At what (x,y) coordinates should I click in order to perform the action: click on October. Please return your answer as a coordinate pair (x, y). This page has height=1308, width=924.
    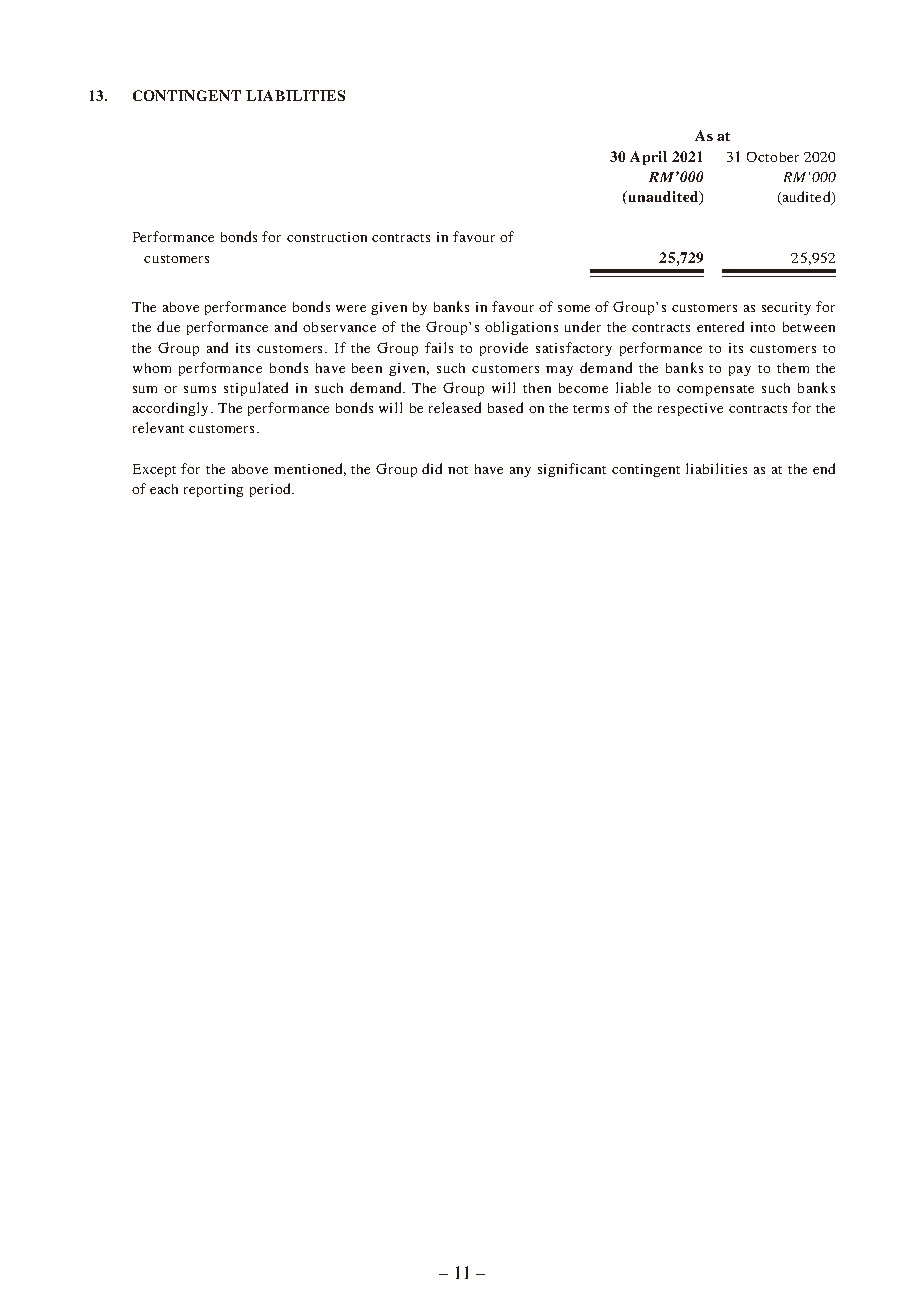
    Looking at the image, I should click on (773, 157).
